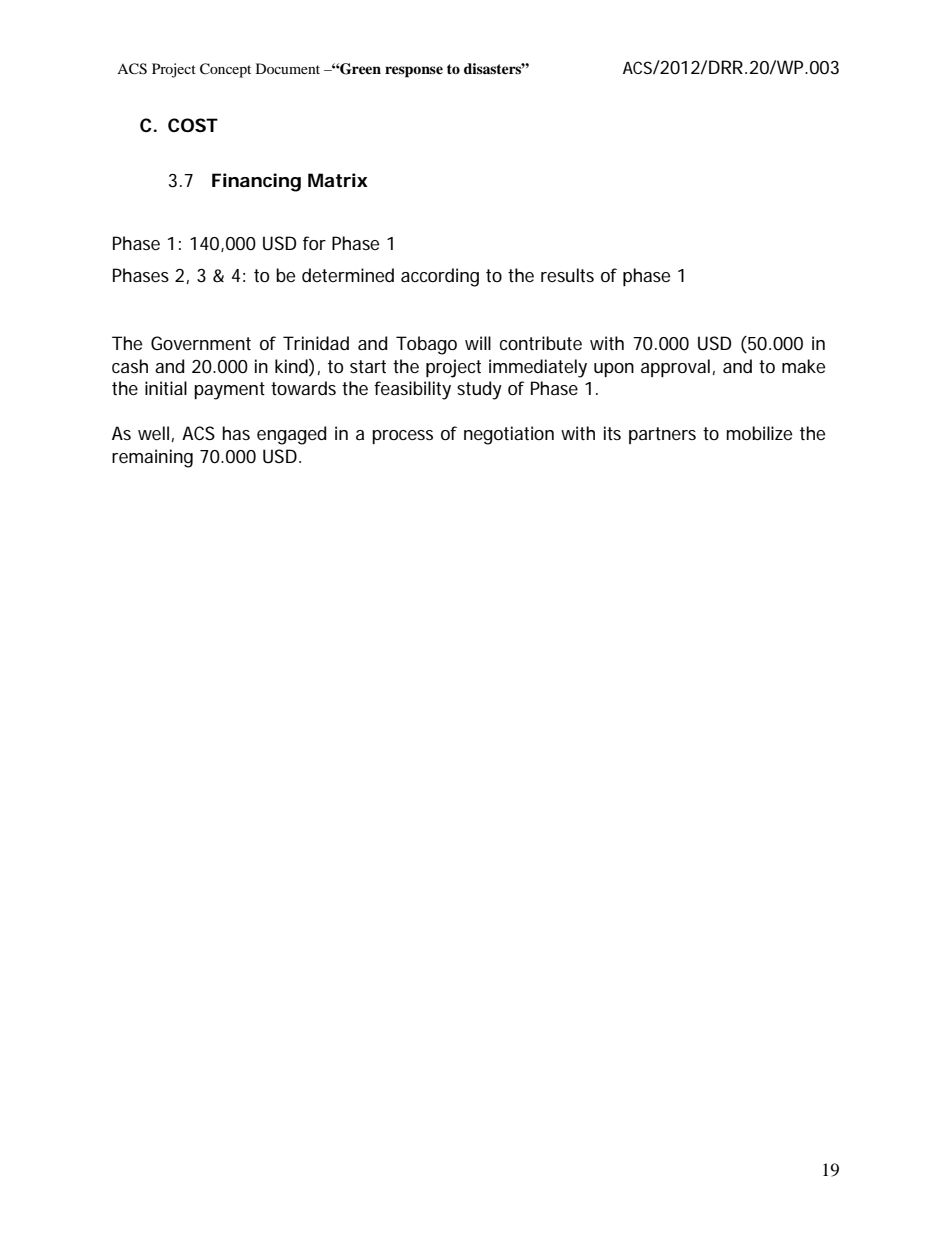  I want to click on results, so click(567, 275).
